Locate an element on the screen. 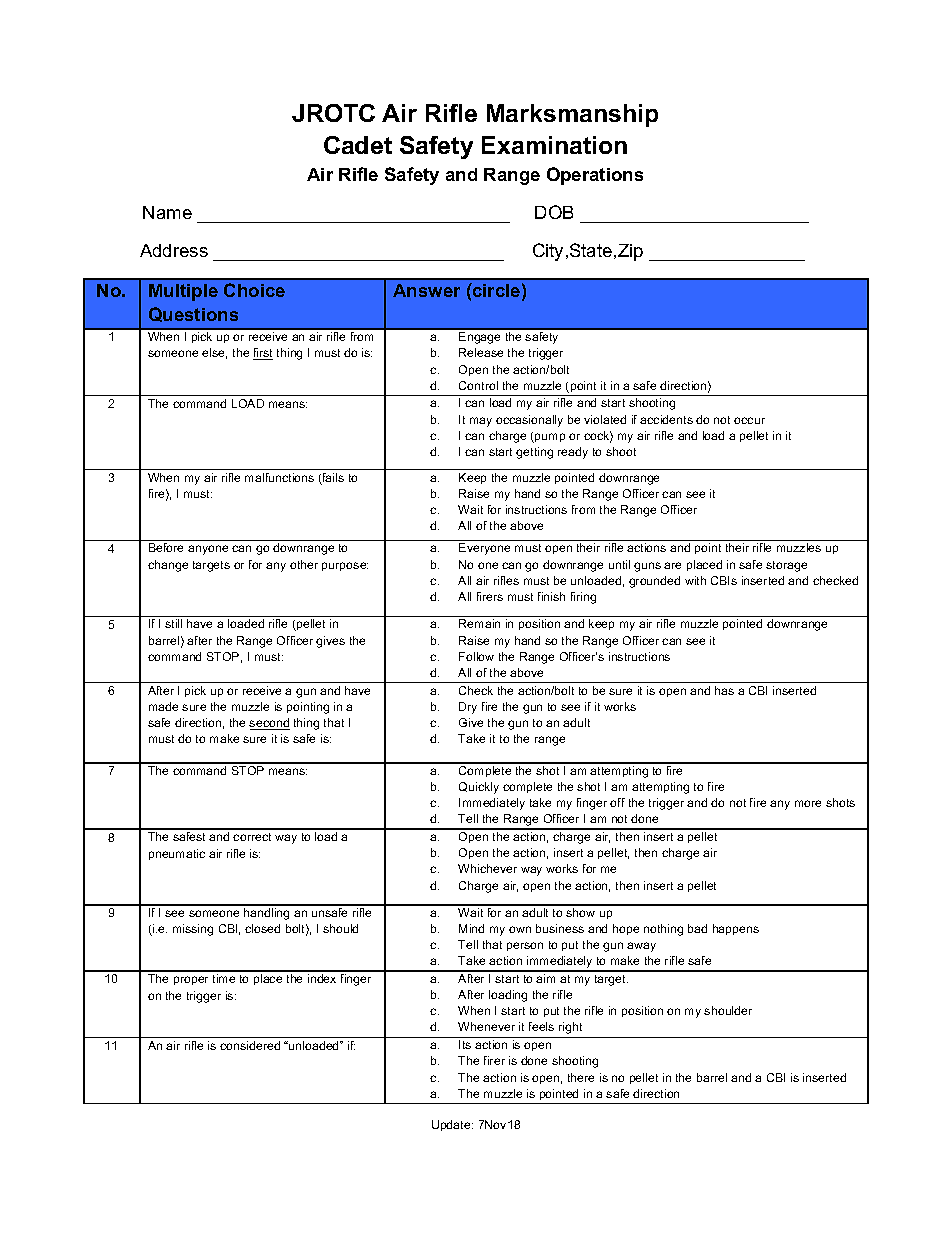  storage is located at coordinates (786, 566).
